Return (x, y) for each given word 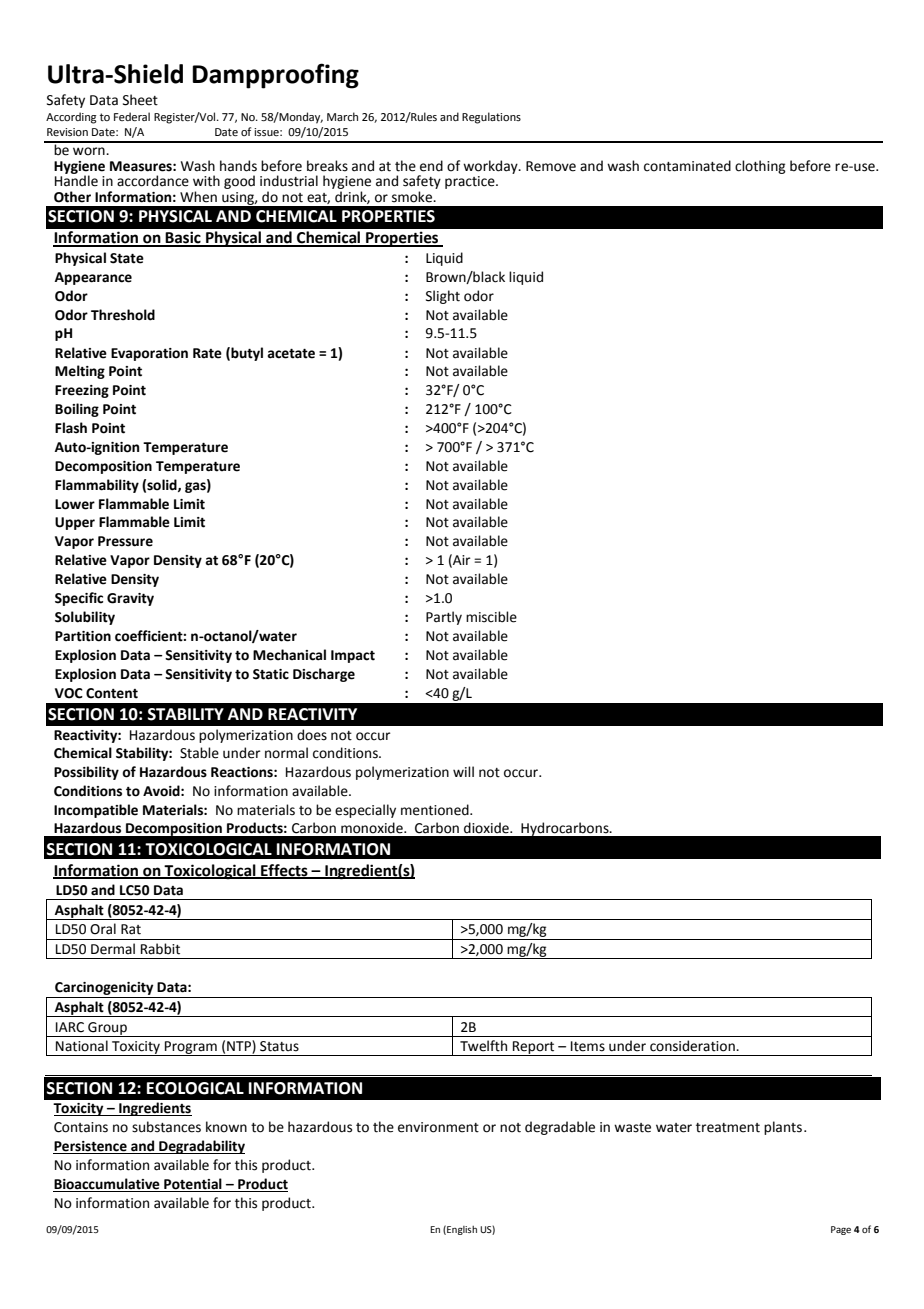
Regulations (491, 118)
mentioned (436, 810)
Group (107, 1029)
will (463, 771)
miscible (491, 617)
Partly (444, 618)
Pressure (125, 541)
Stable (199, 753)
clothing (760, 167)
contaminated (687, 166)
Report (534, 1048)
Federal (132, 116)
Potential (193, 1184)
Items (588, 1046)
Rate (207, 353)
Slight (443, 297)
